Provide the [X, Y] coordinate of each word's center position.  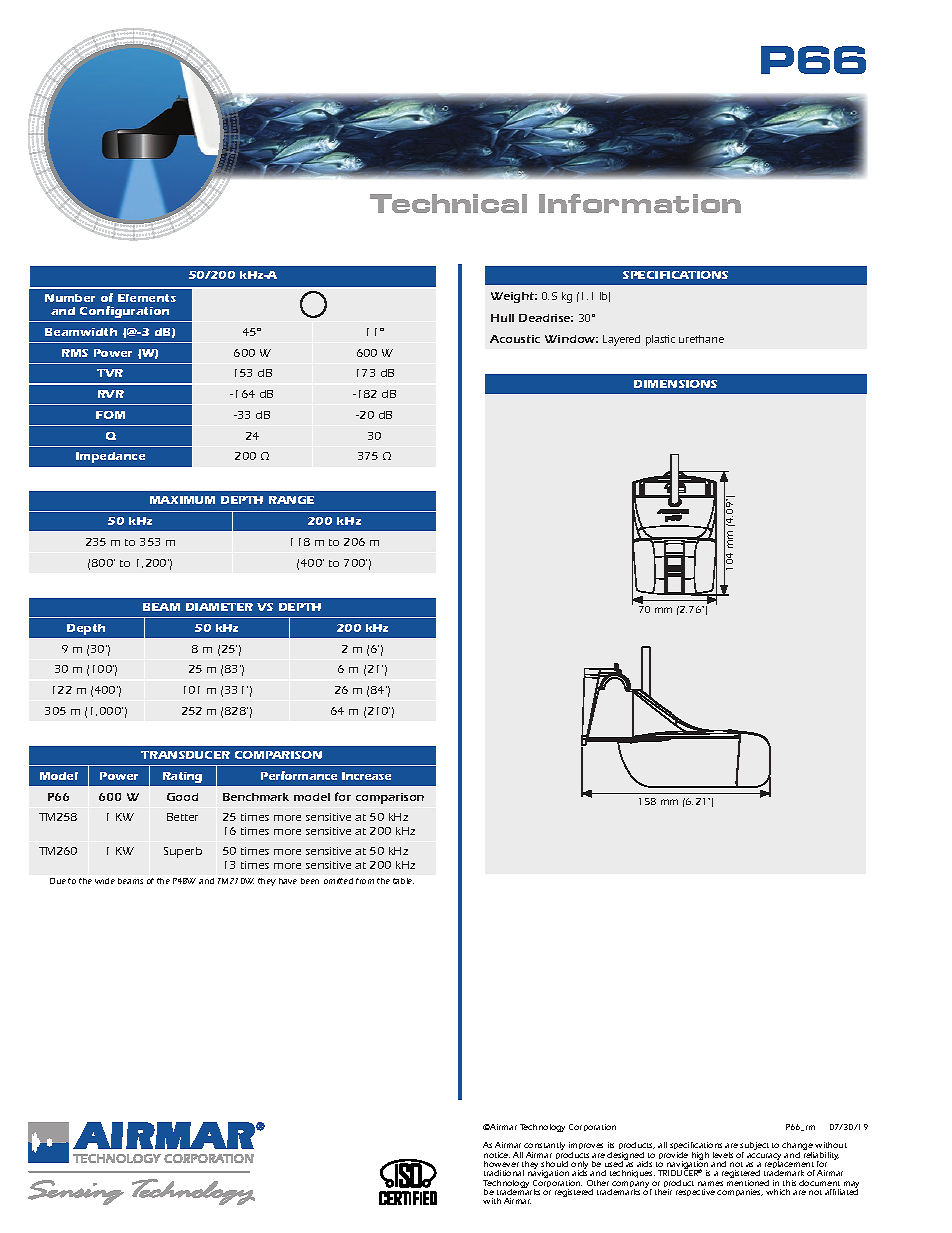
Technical [448, 203]
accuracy [764, 1158]
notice [497, 1155]
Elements [147, 298]
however [501, 1164]
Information [640, 203]
